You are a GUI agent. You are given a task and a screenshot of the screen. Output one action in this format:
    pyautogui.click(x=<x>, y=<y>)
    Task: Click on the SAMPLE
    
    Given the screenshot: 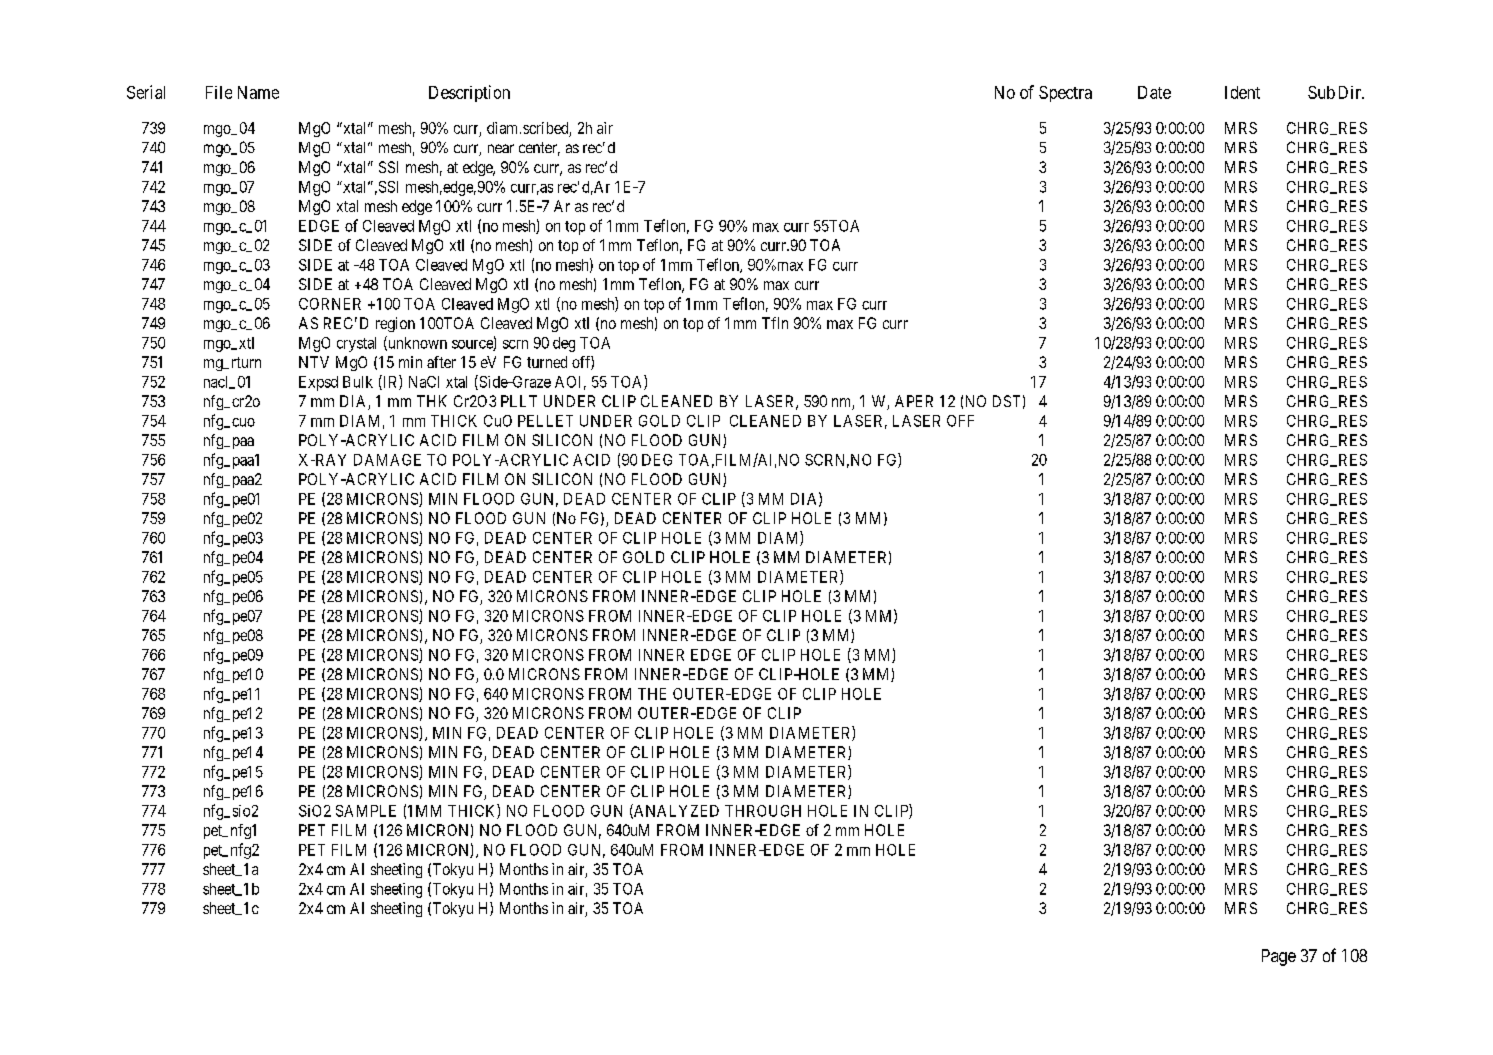 What is the action you would take?
    pyautogui.click(x=366, y=811)
